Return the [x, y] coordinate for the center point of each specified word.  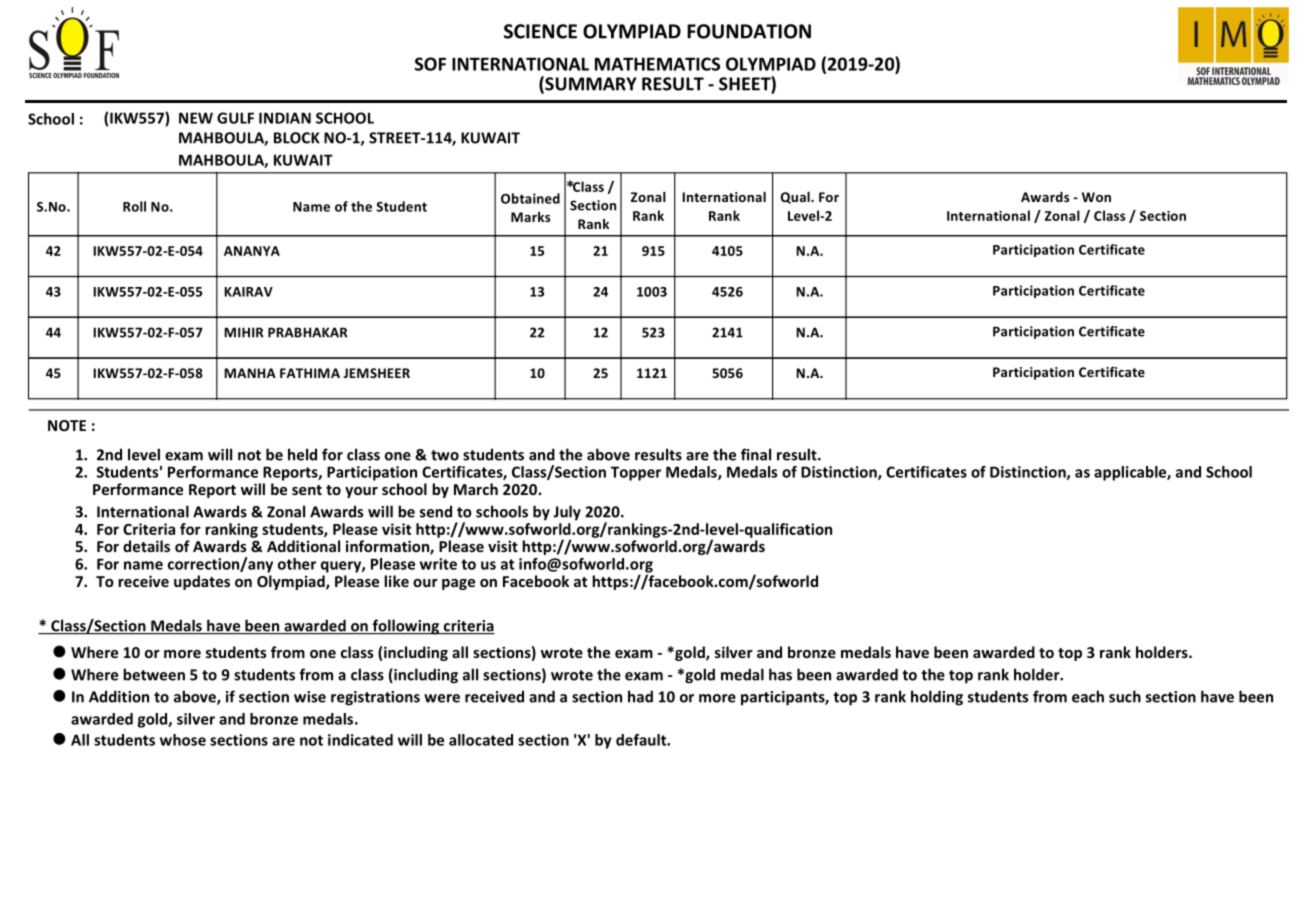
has [780, 674]
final [756, 454]
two [445, 455]
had [640, 696]
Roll [134, 206]
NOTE [67, 425]
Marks [530, 217]
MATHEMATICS [657, 64]
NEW [196, 118]
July [567, 513]
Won [1096, 197]
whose [183, 740]
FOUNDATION [749, 31]
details [146, 546]
